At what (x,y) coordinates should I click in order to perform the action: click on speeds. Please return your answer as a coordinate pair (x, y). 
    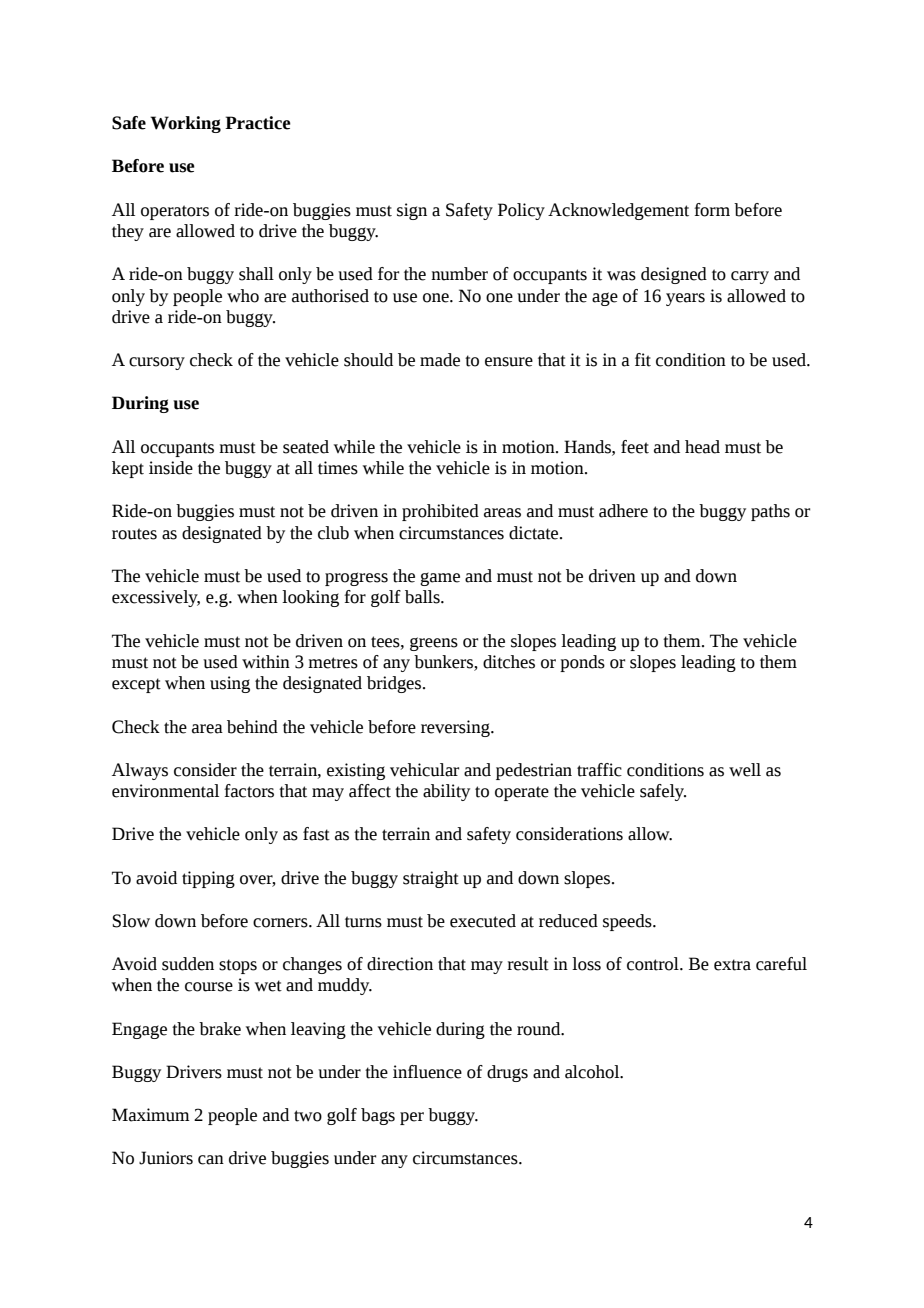
    Looking at the image, I should click on (628, 922).
